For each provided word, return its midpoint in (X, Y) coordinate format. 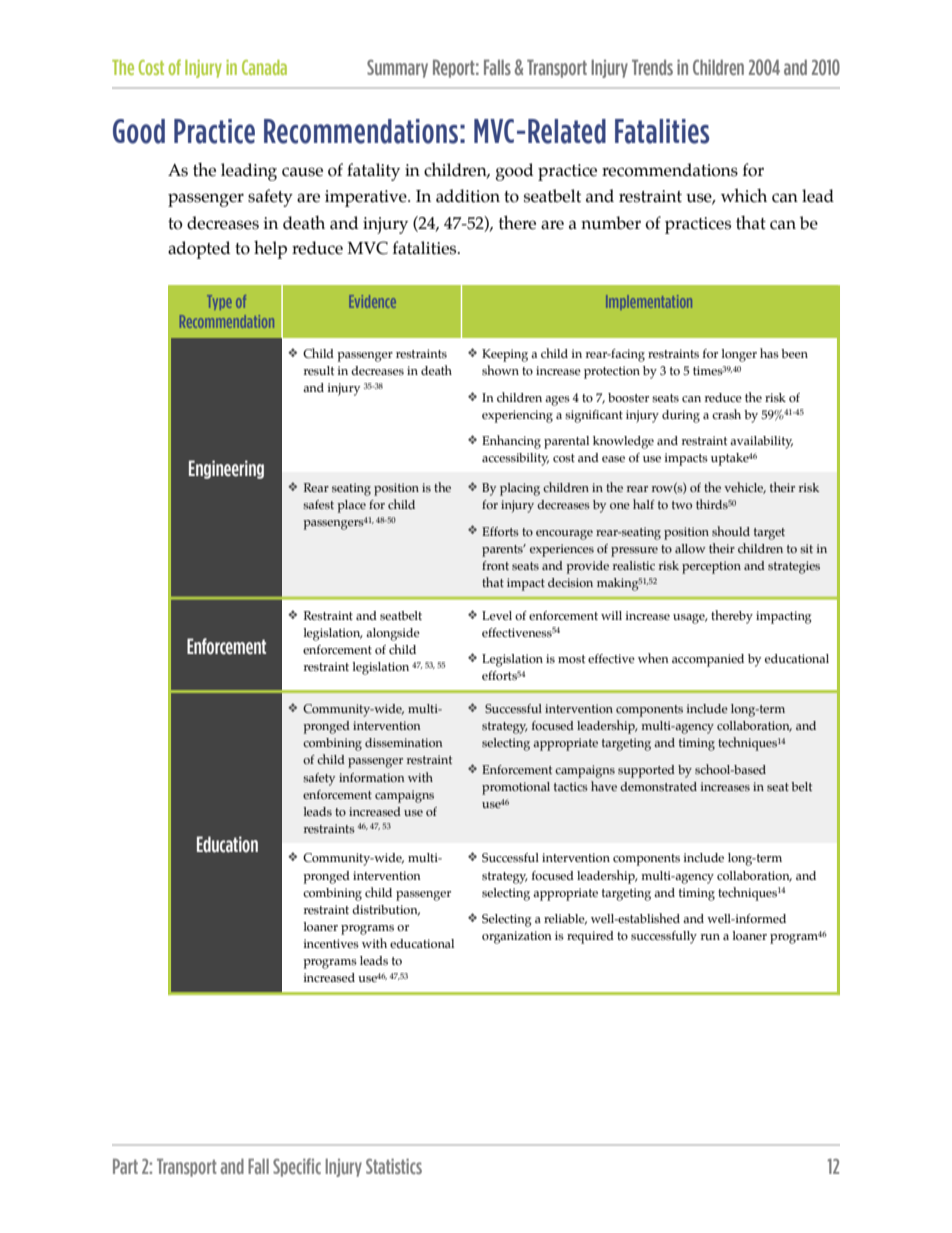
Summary (397, 69)
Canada (264, 67)
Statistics (394, 1166)
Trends (652, 67)
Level (497, 615)
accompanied (708, 660)
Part (125, 1166)
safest (318, 504)
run (710, 937)
